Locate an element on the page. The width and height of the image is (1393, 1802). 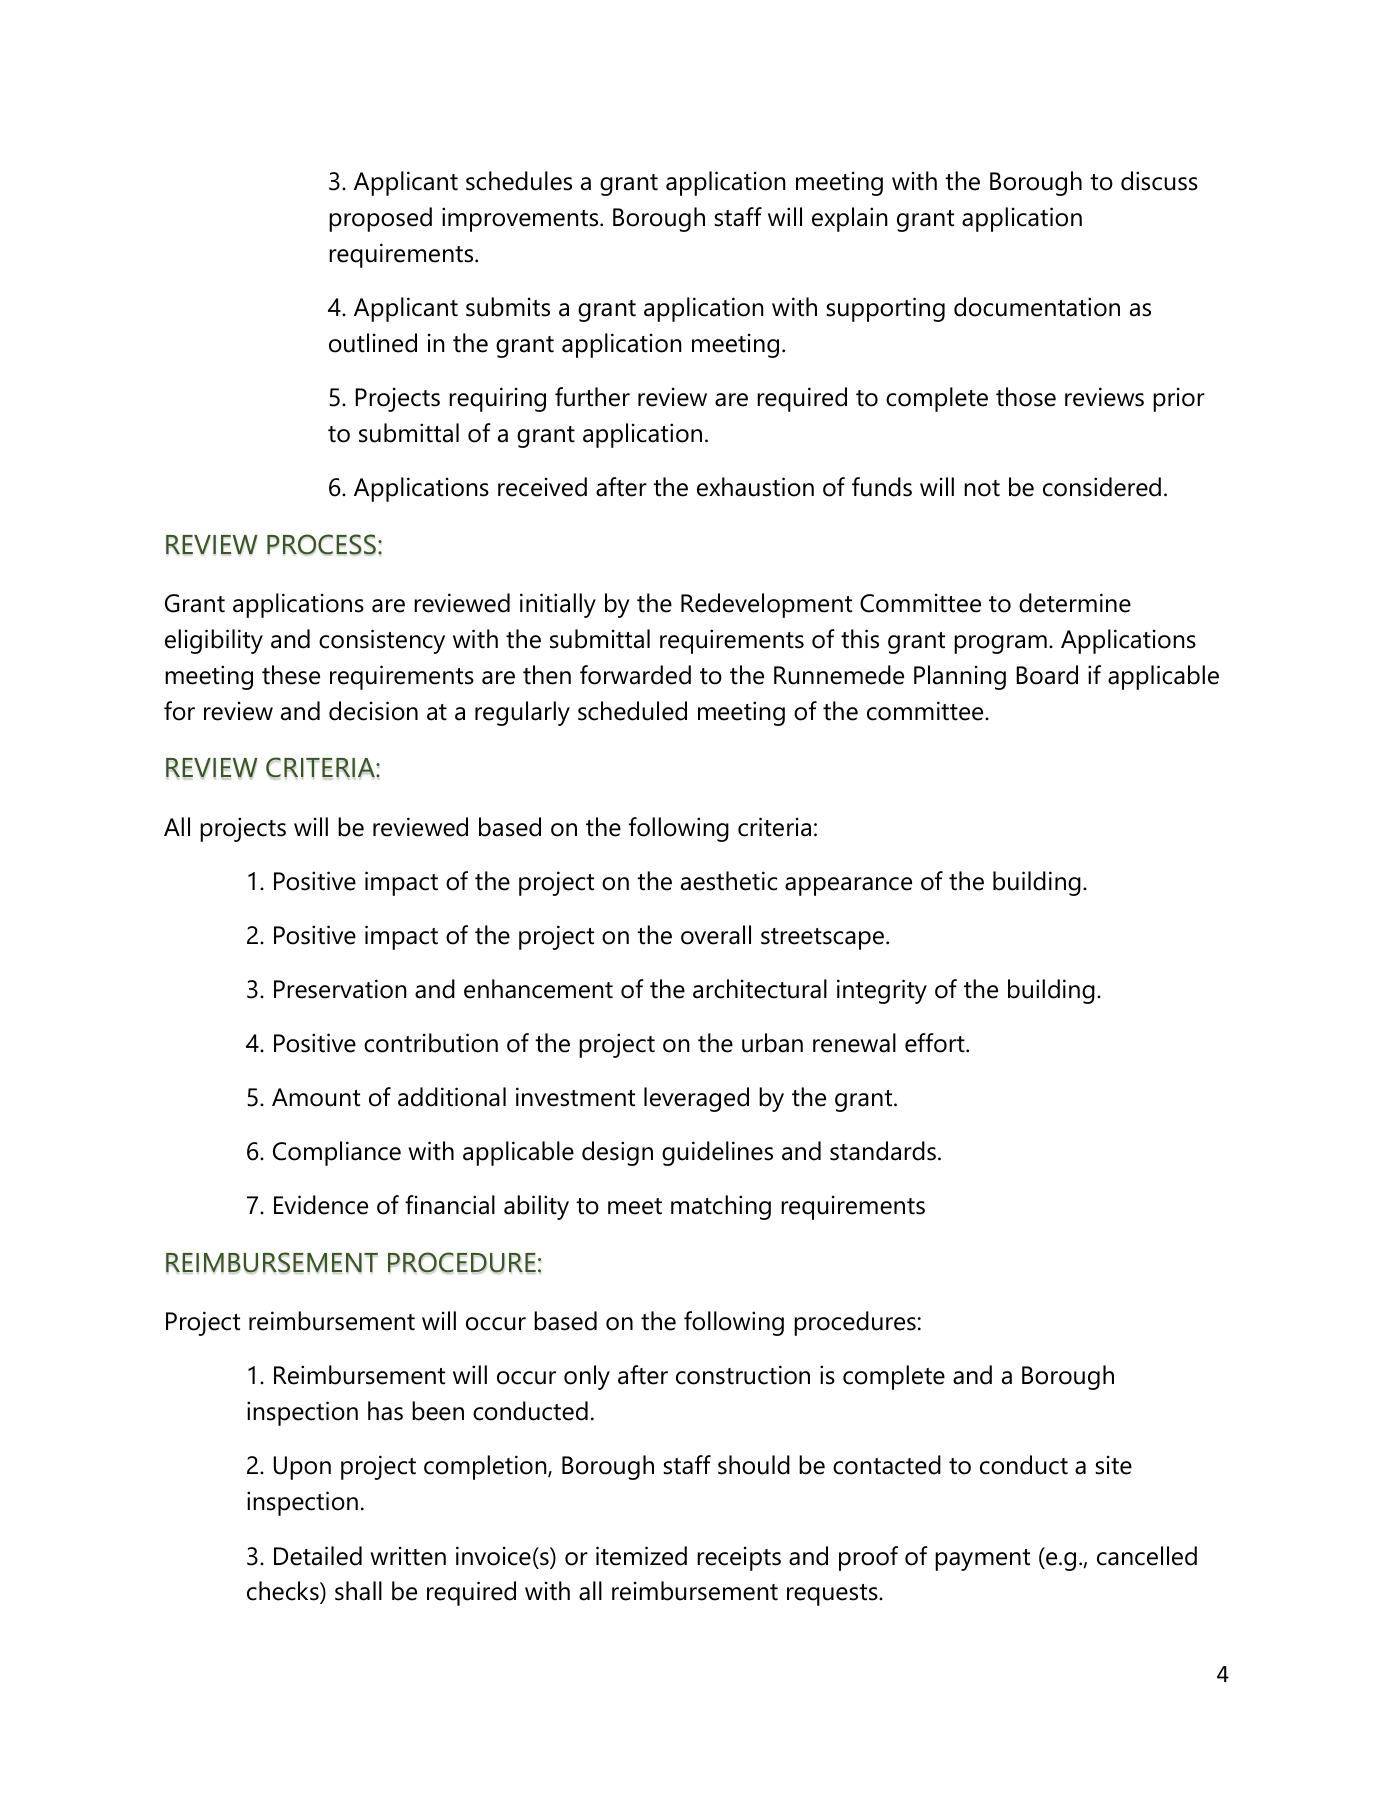
receipts is located at coordinates (739, 1558).
